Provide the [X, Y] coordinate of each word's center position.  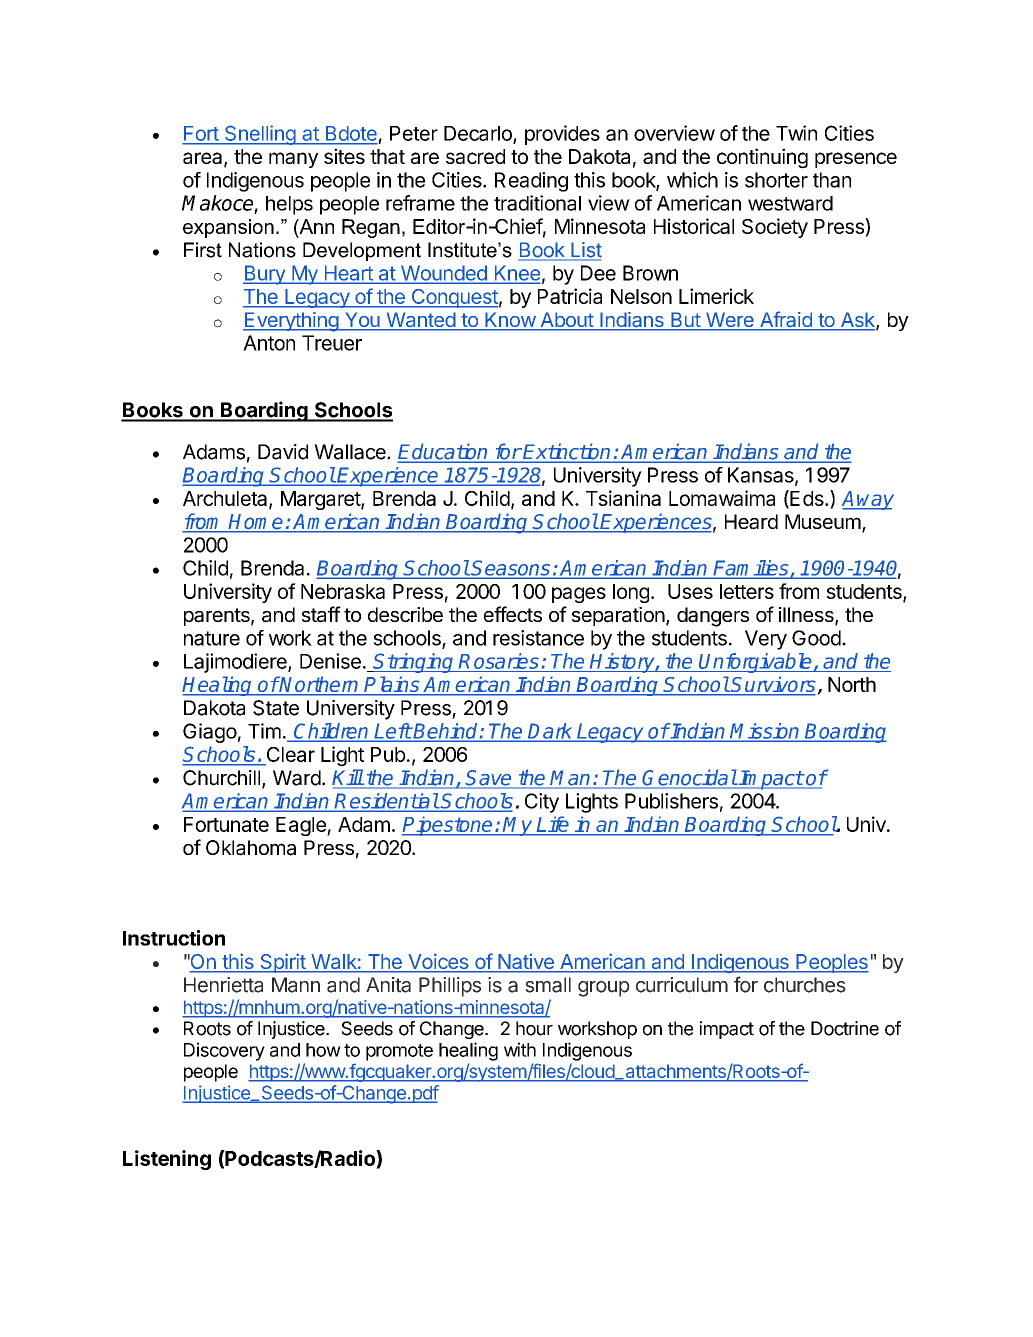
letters [747, 591]
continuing [762, 158]
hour [534, 1028]
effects [513, 614]
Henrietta [223, 985]
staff [321, 614]
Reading [531, 182]
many [293, 160]
